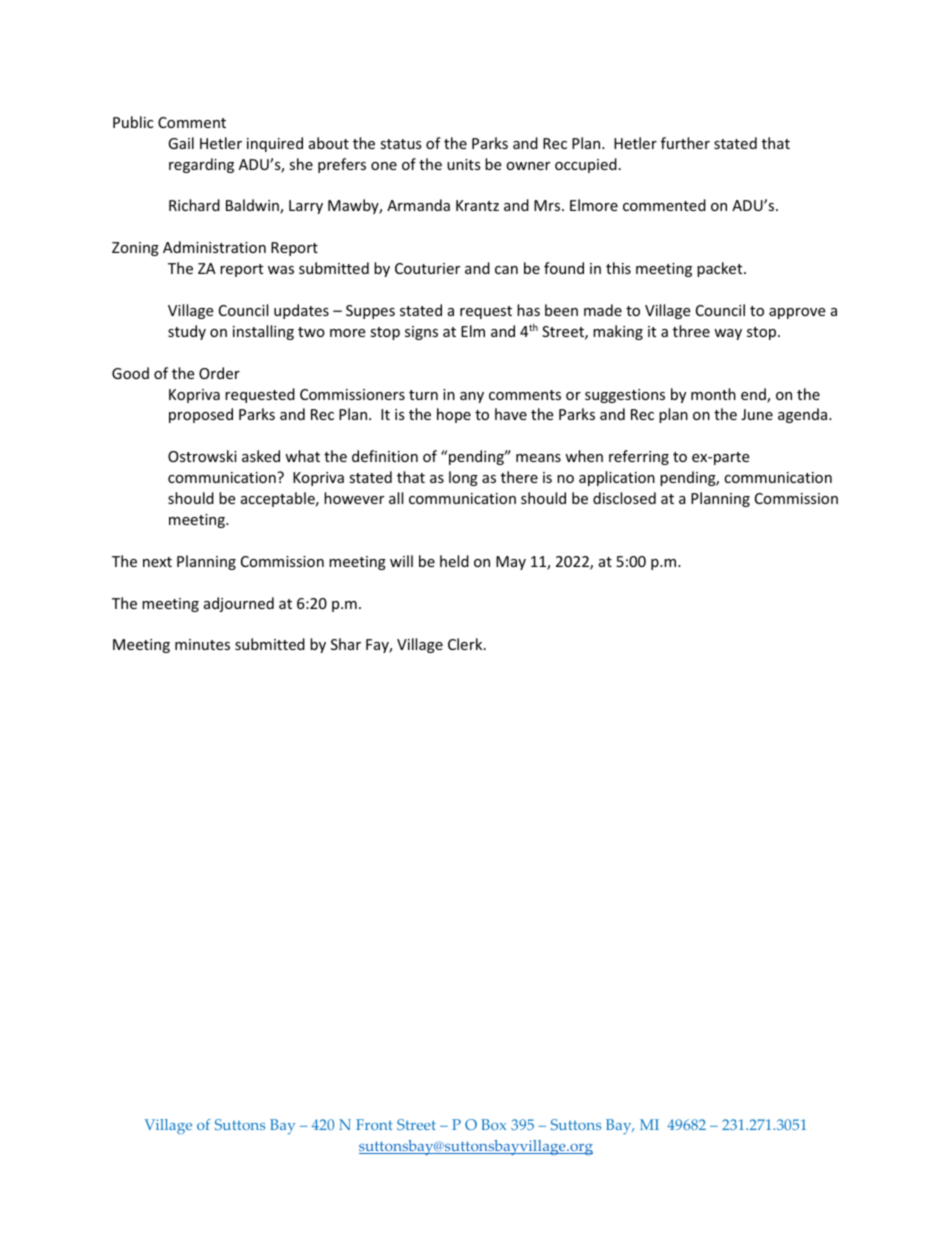 The image size is (952, 1233). Describe the element at coordinates (201, 165) in the image. I see `regarding` at that location.
